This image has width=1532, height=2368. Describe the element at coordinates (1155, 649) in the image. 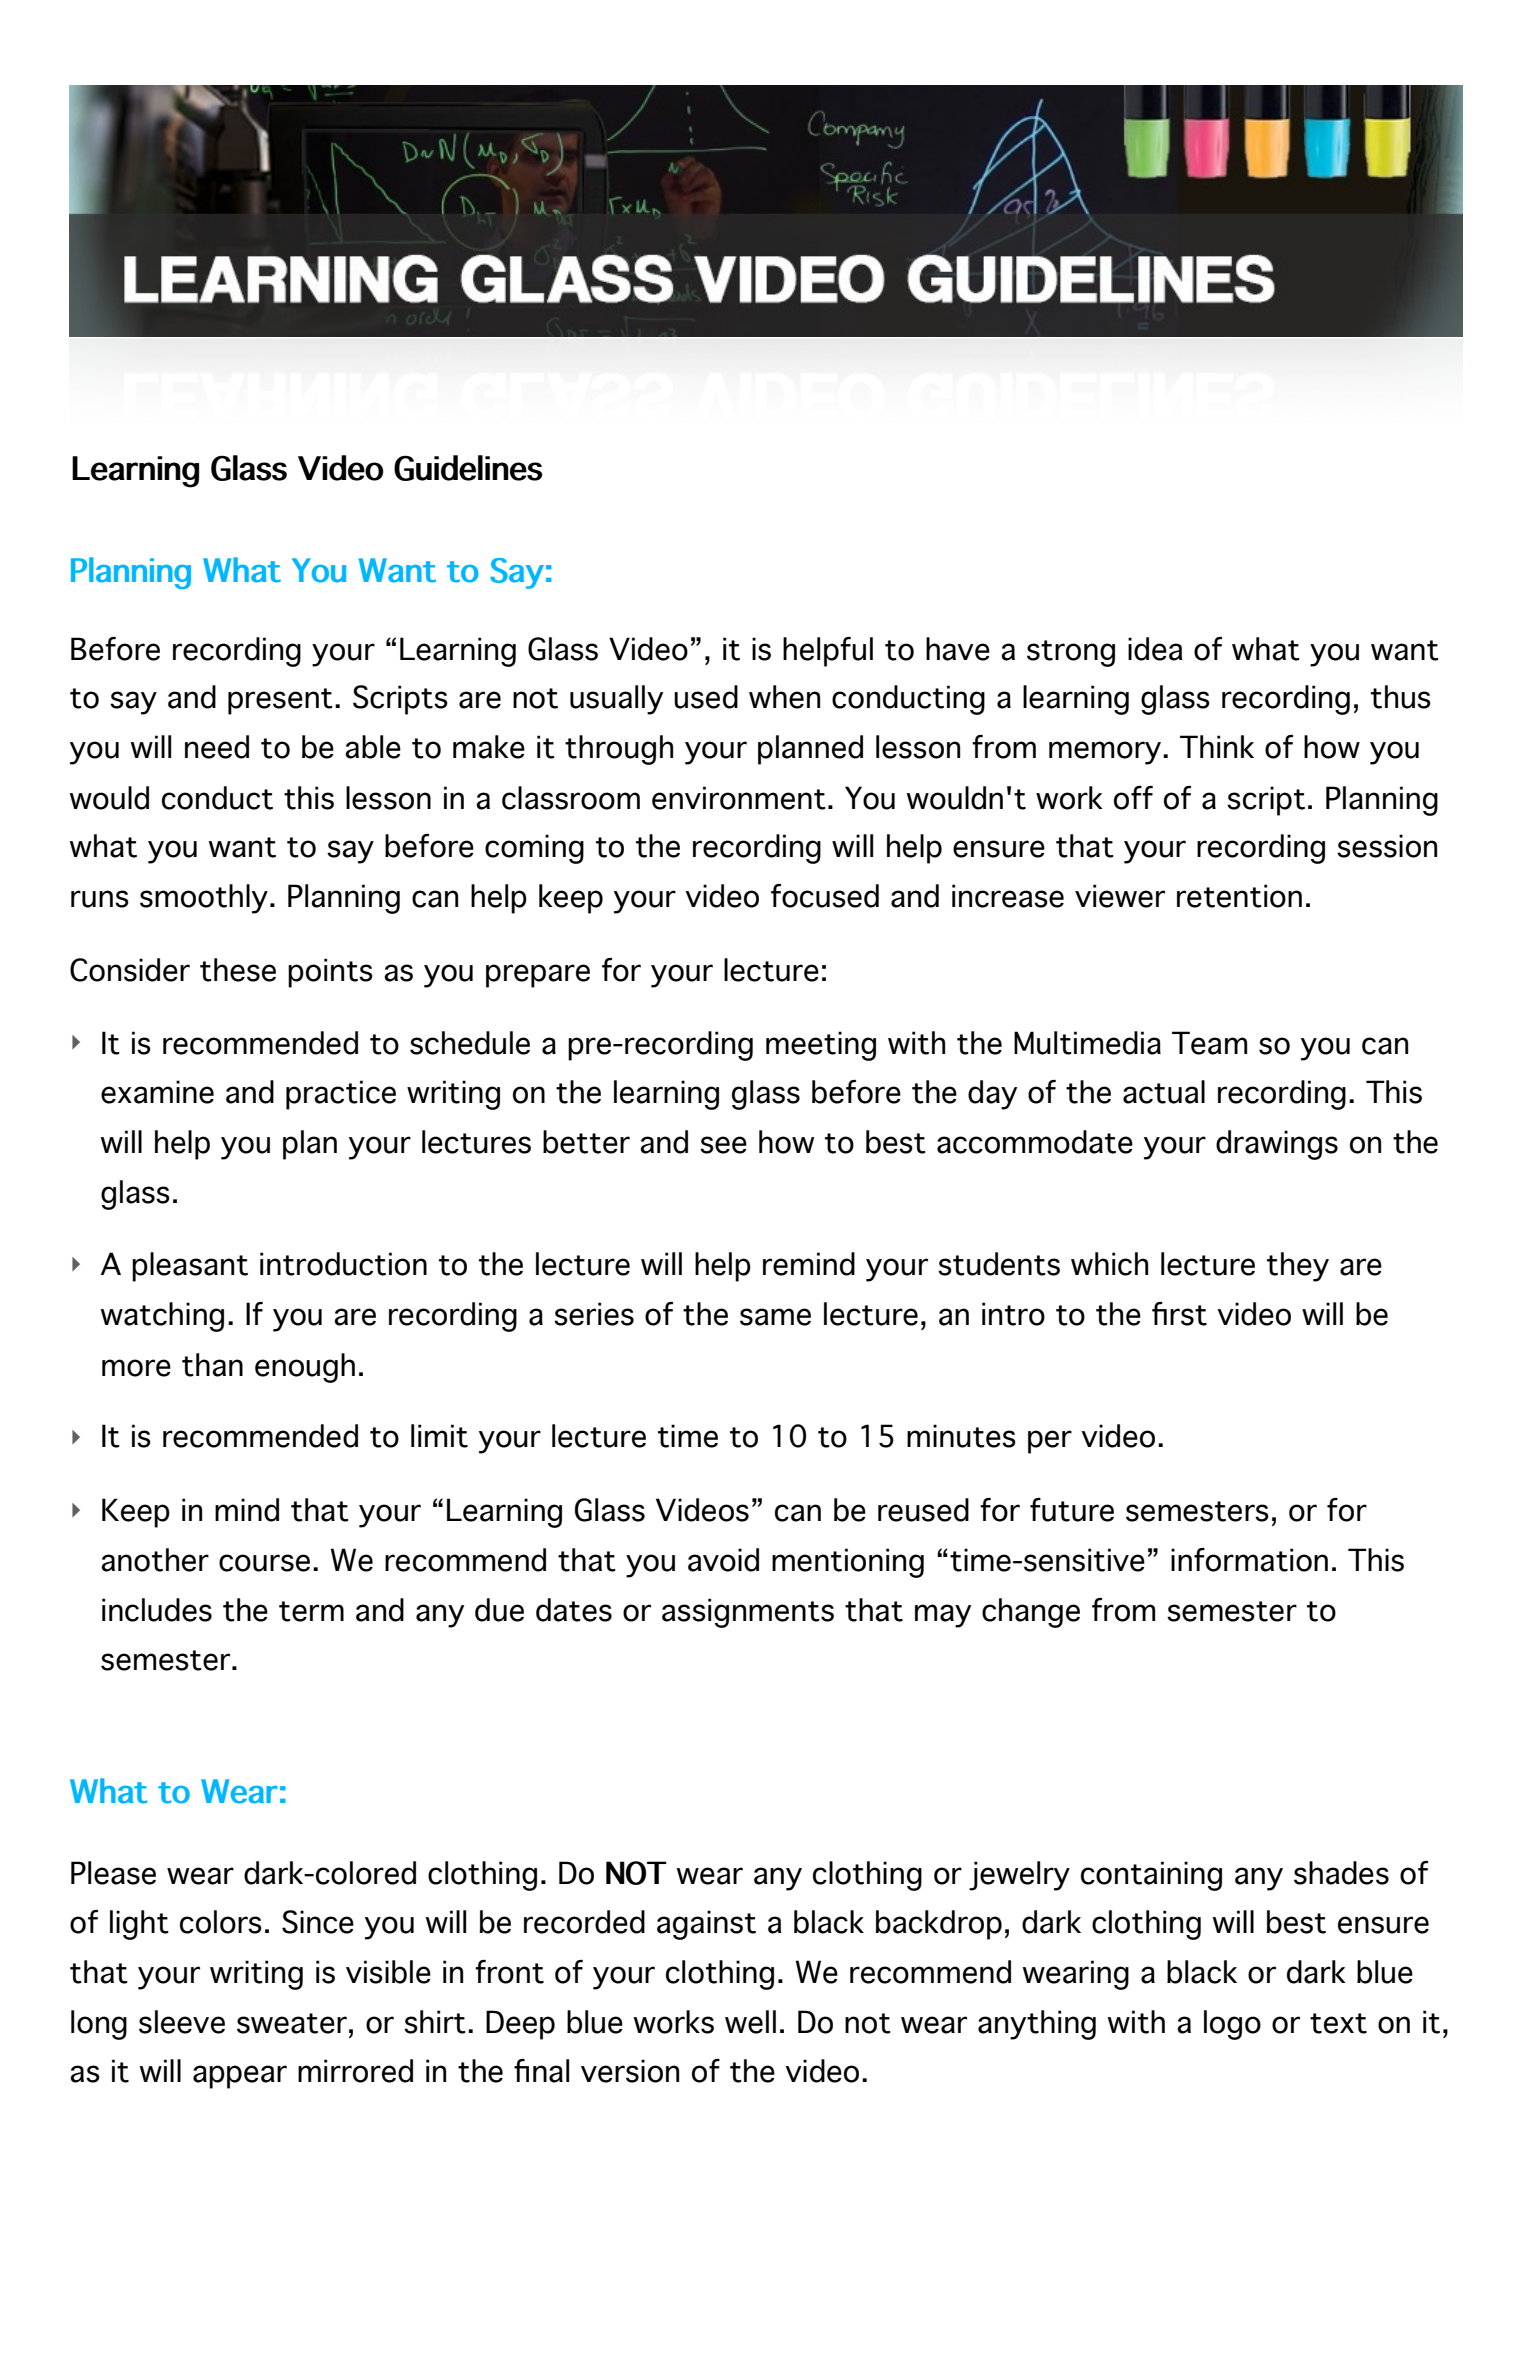

I see `idea` at that location.
